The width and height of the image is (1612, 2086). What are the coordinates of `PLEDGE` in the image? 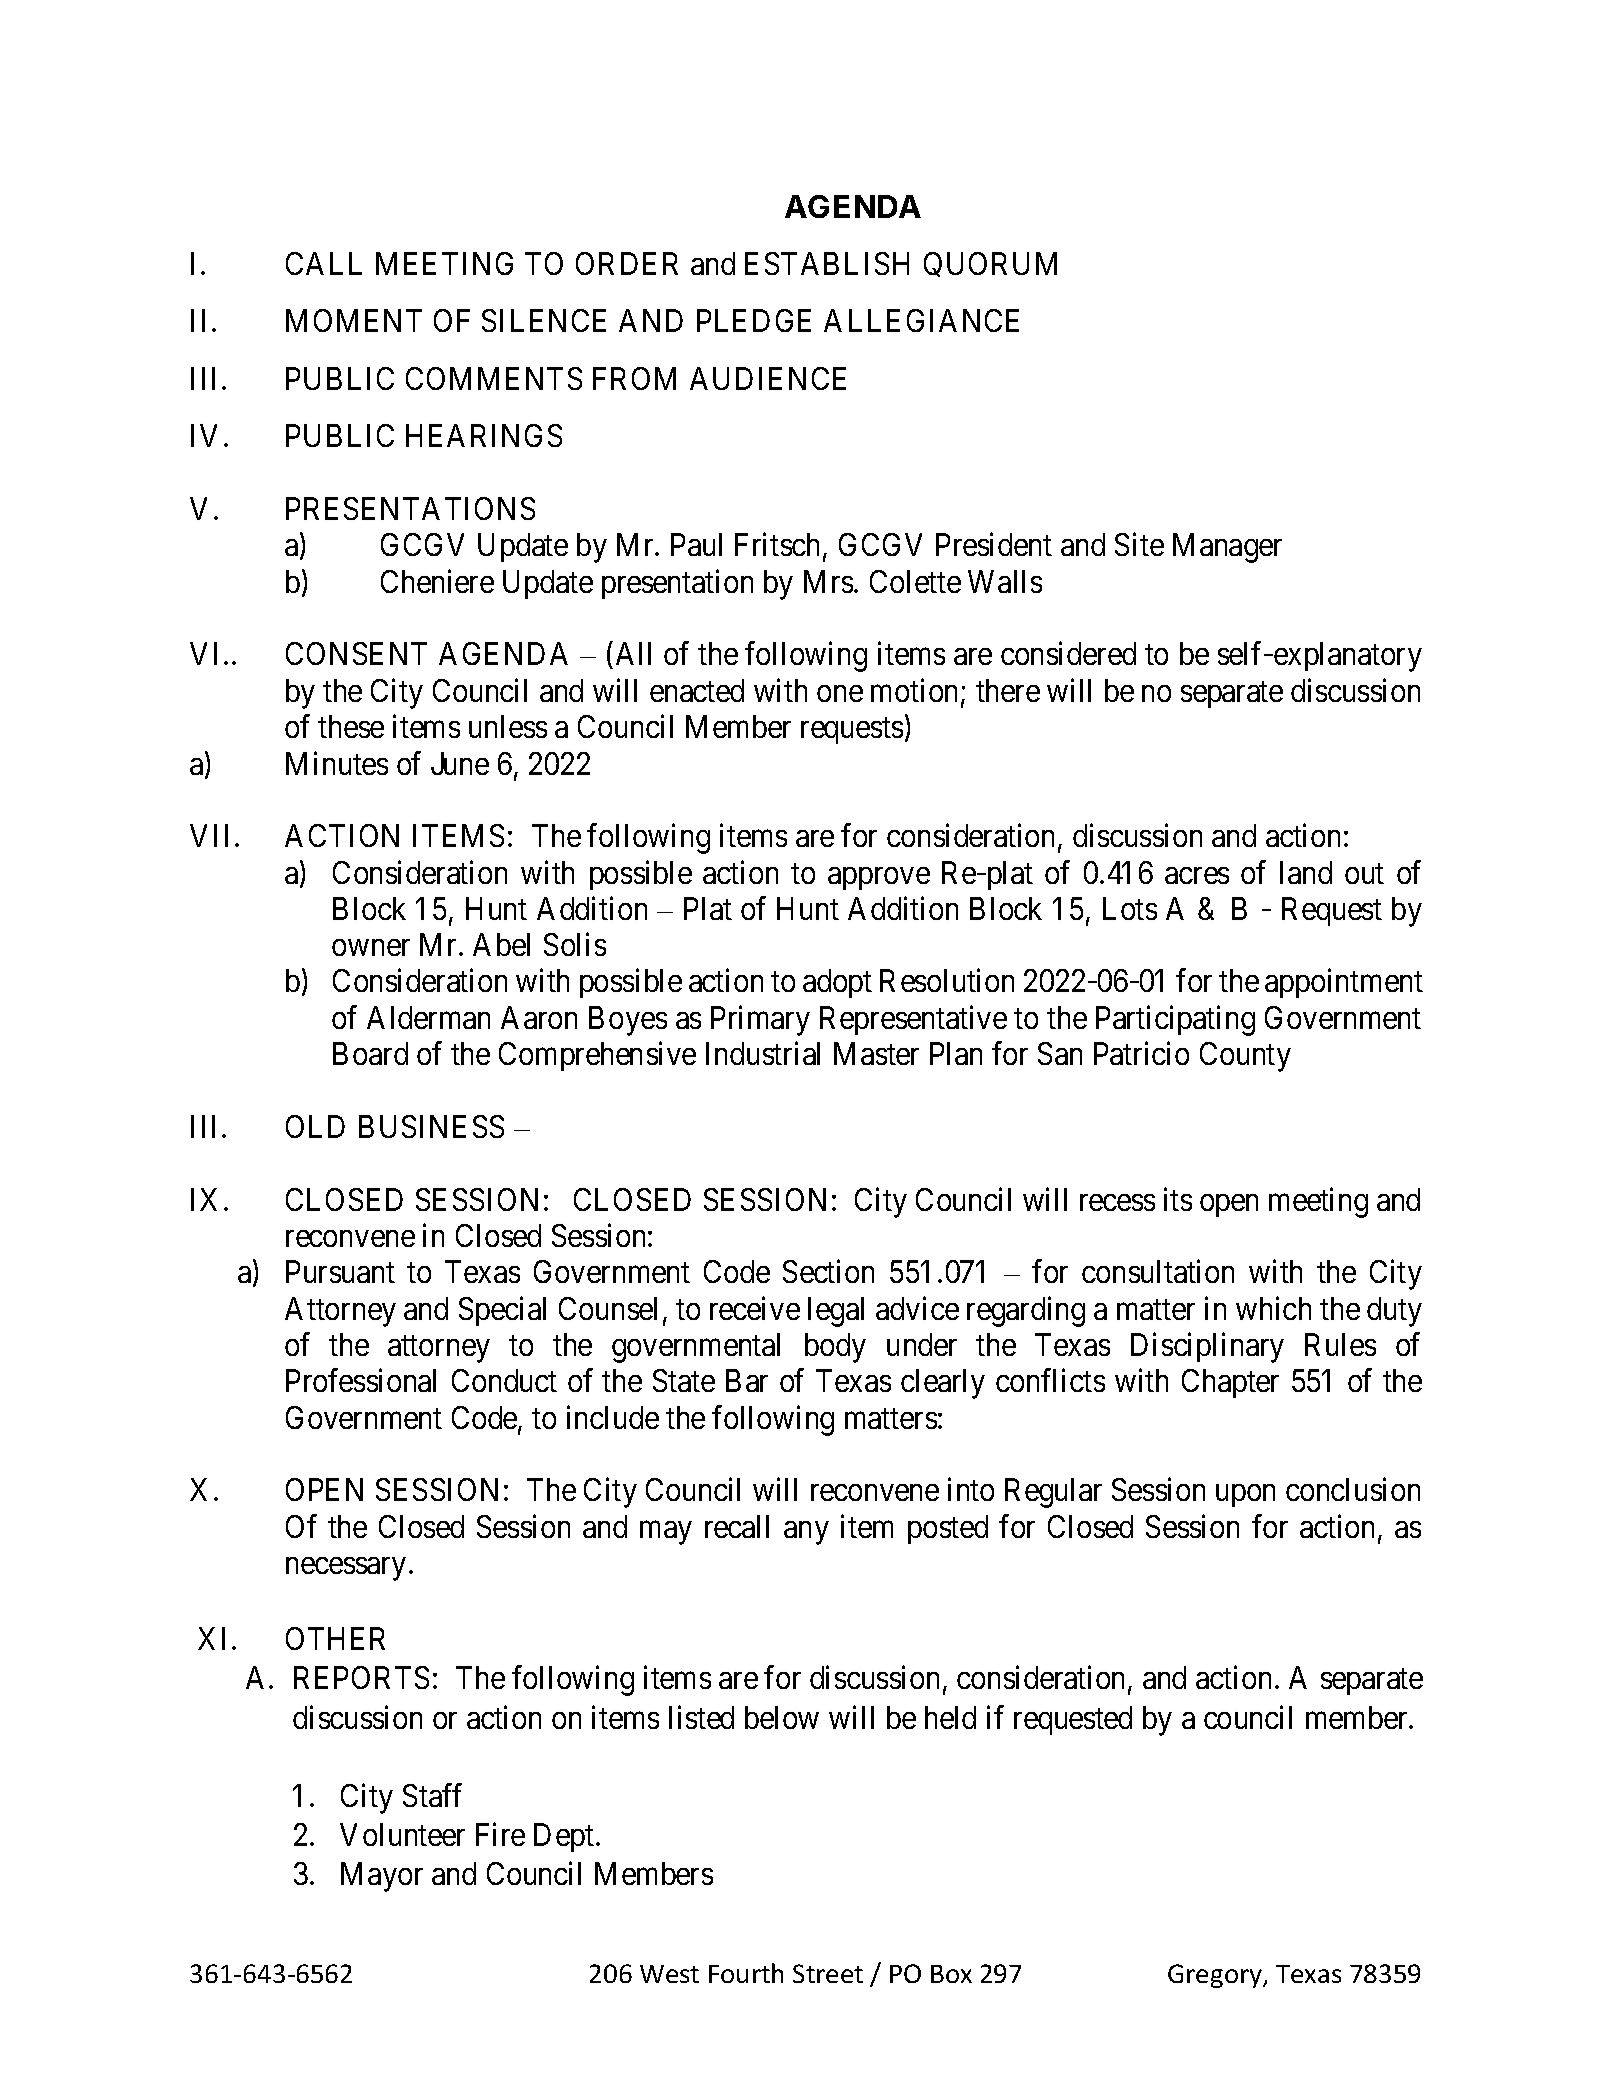 It's located at (754, 320).
